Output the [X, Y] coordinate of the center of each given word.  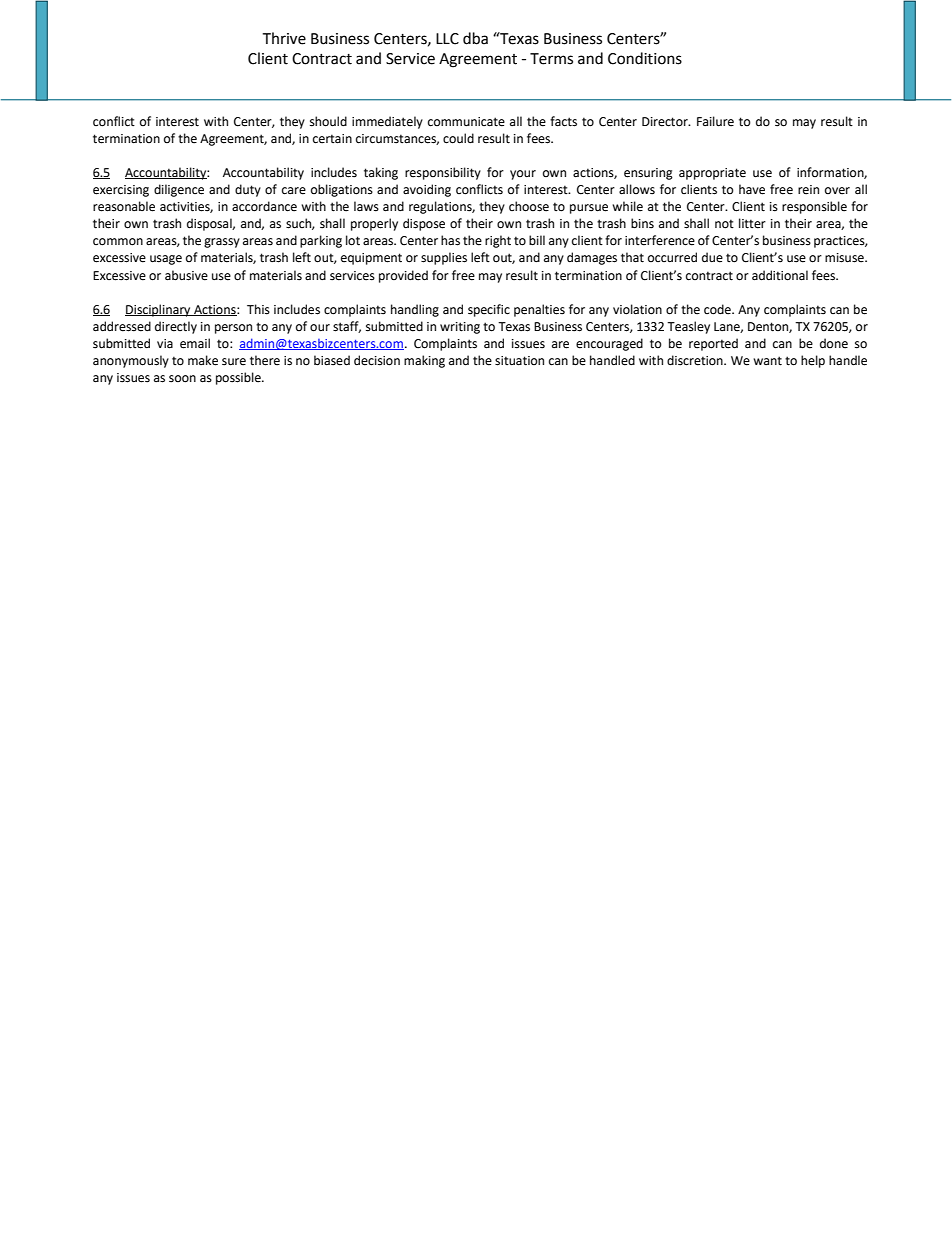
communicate [466, 122]
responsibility [443, 173]
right [498, 241]
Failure [715, 121]
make [203, 360]
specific [489, 310]
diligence [179, 190]
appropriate [712, 174]
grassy [222, 243]
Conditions [645, 58]
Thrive [284, 38]
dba [475, 38]
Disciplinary [159, 310]
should [328, 121]
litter [752, 223]
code [718, 309]
